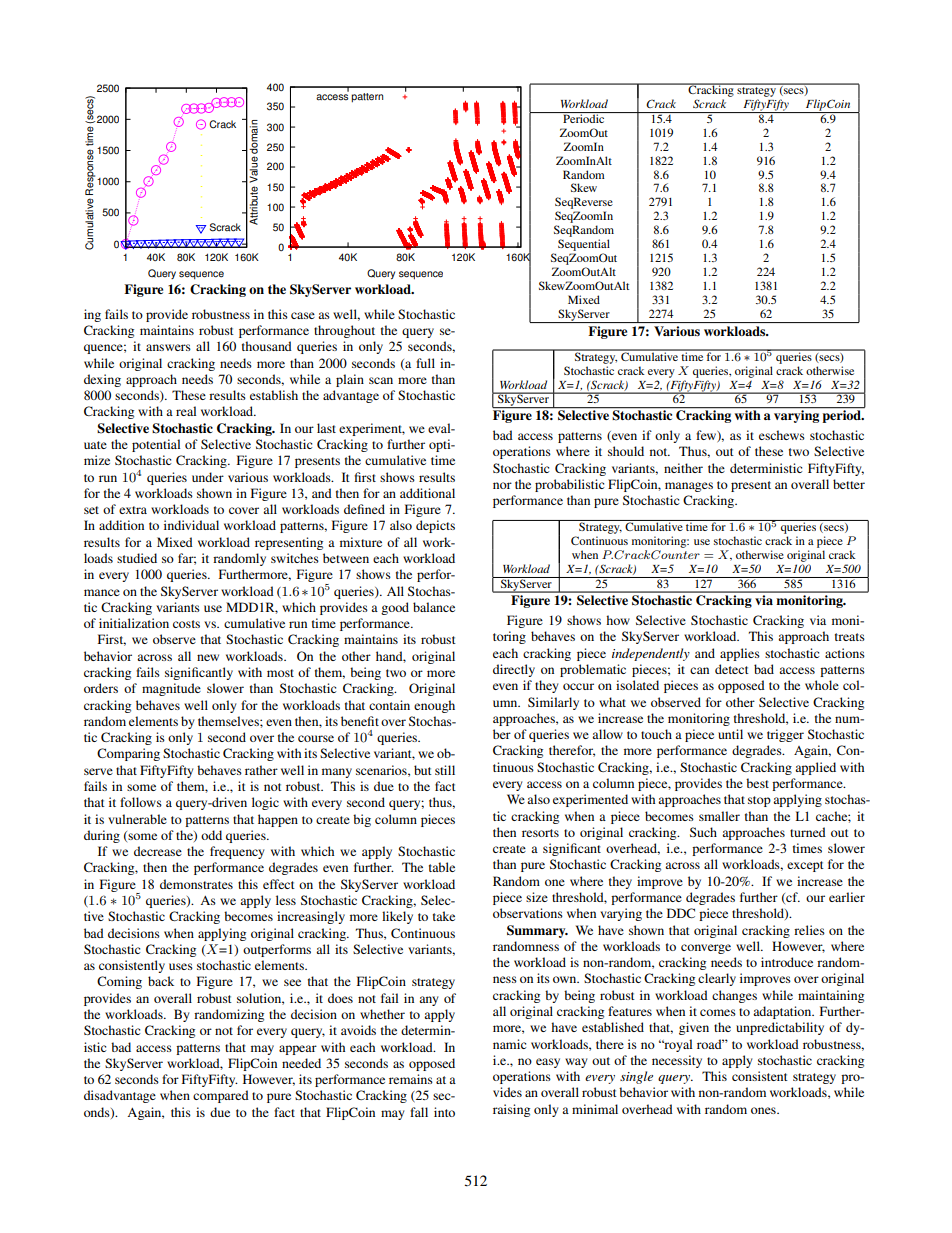  I want to click on into, so click(444, 1112).
